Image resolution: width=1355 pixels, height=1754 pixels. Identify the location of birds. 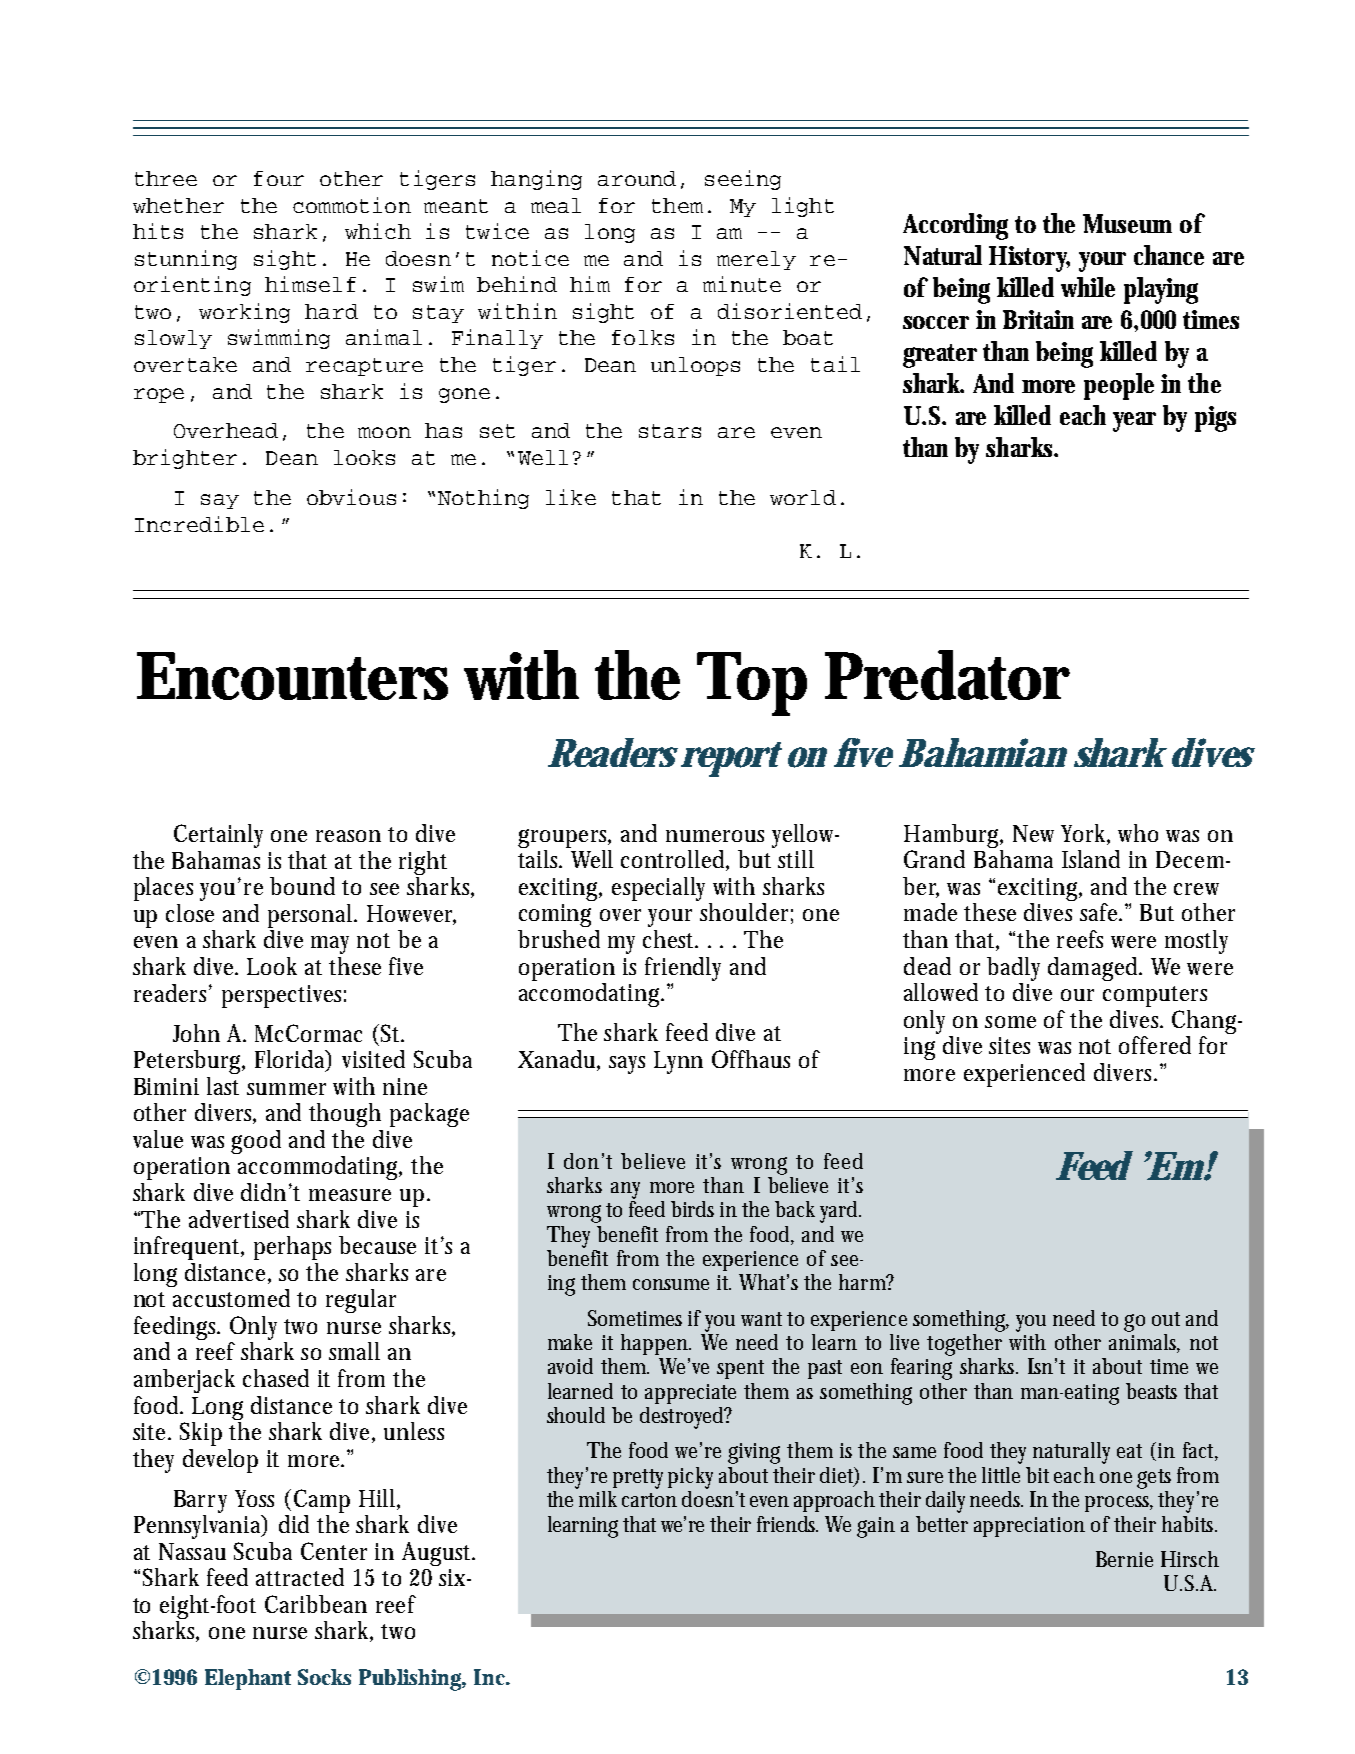
(692, 1209).
